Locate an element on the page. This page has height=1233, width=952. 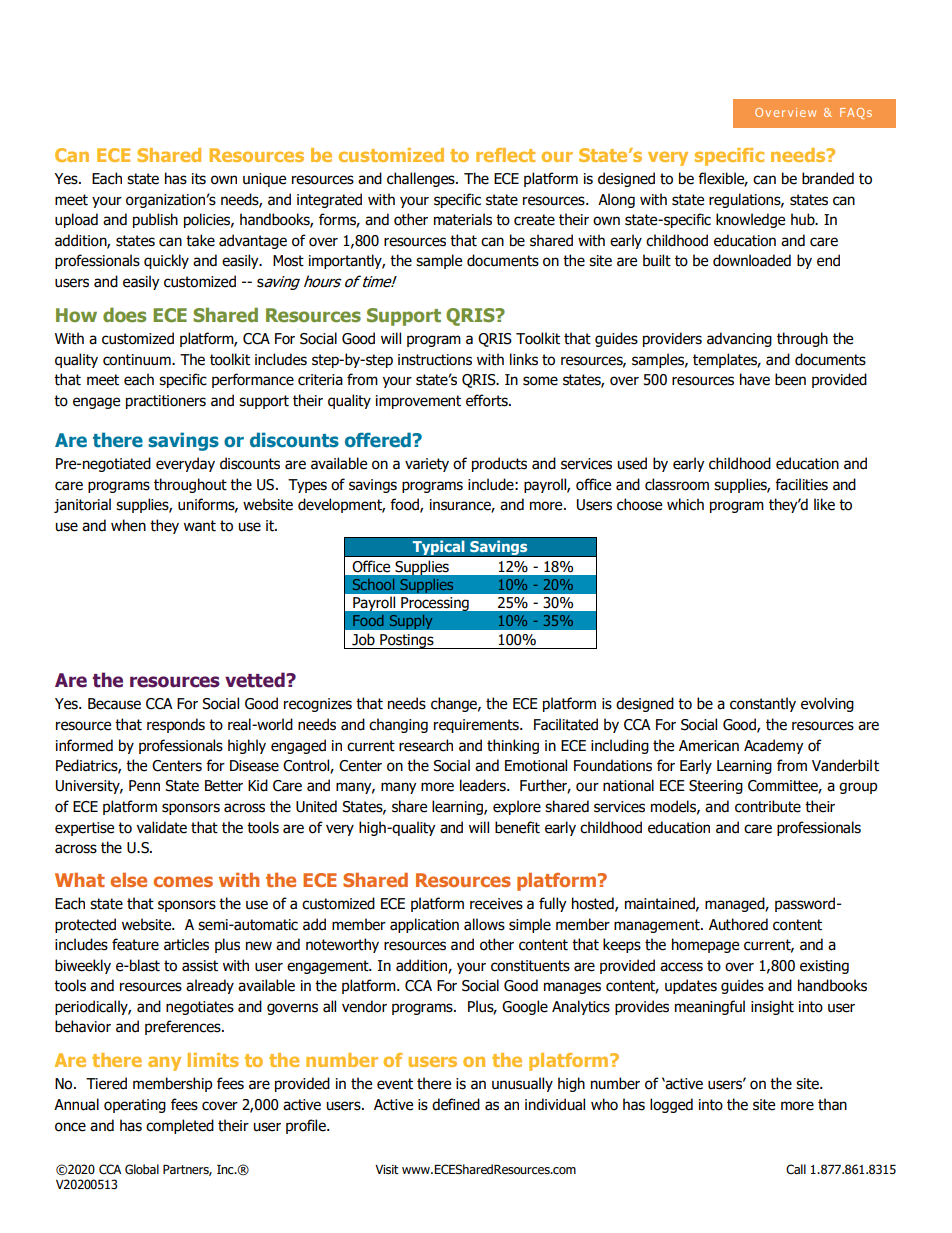
completed is located at coordinates (180, 1126).
